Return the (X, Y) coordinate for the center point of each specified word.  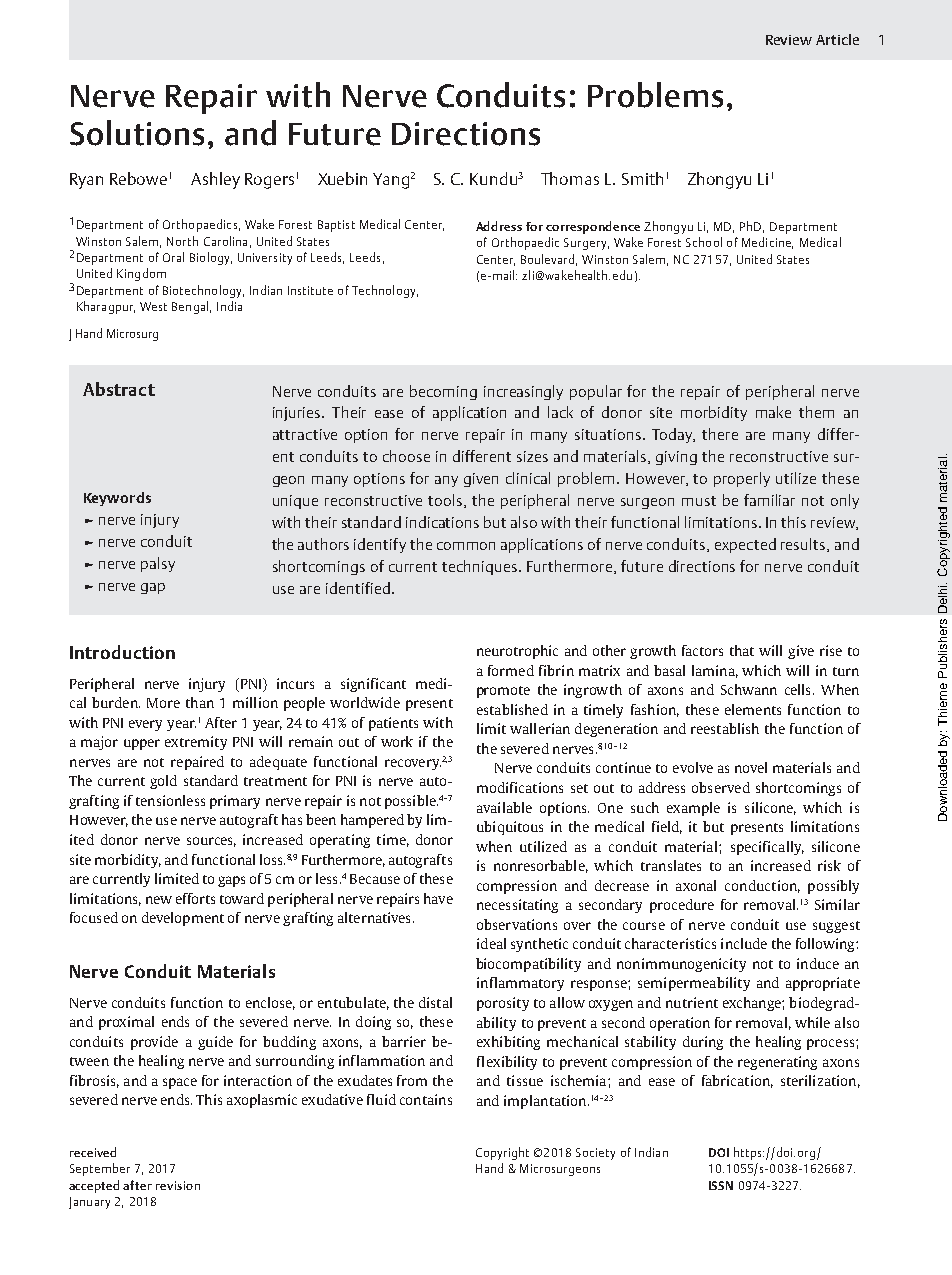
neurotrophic (517, 652)
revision (178, 1185)
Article (837, 39)
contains (426, 1099)
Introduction (122, 652)
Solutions (137, 133)
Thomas (570, 178)
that (742, 650)
